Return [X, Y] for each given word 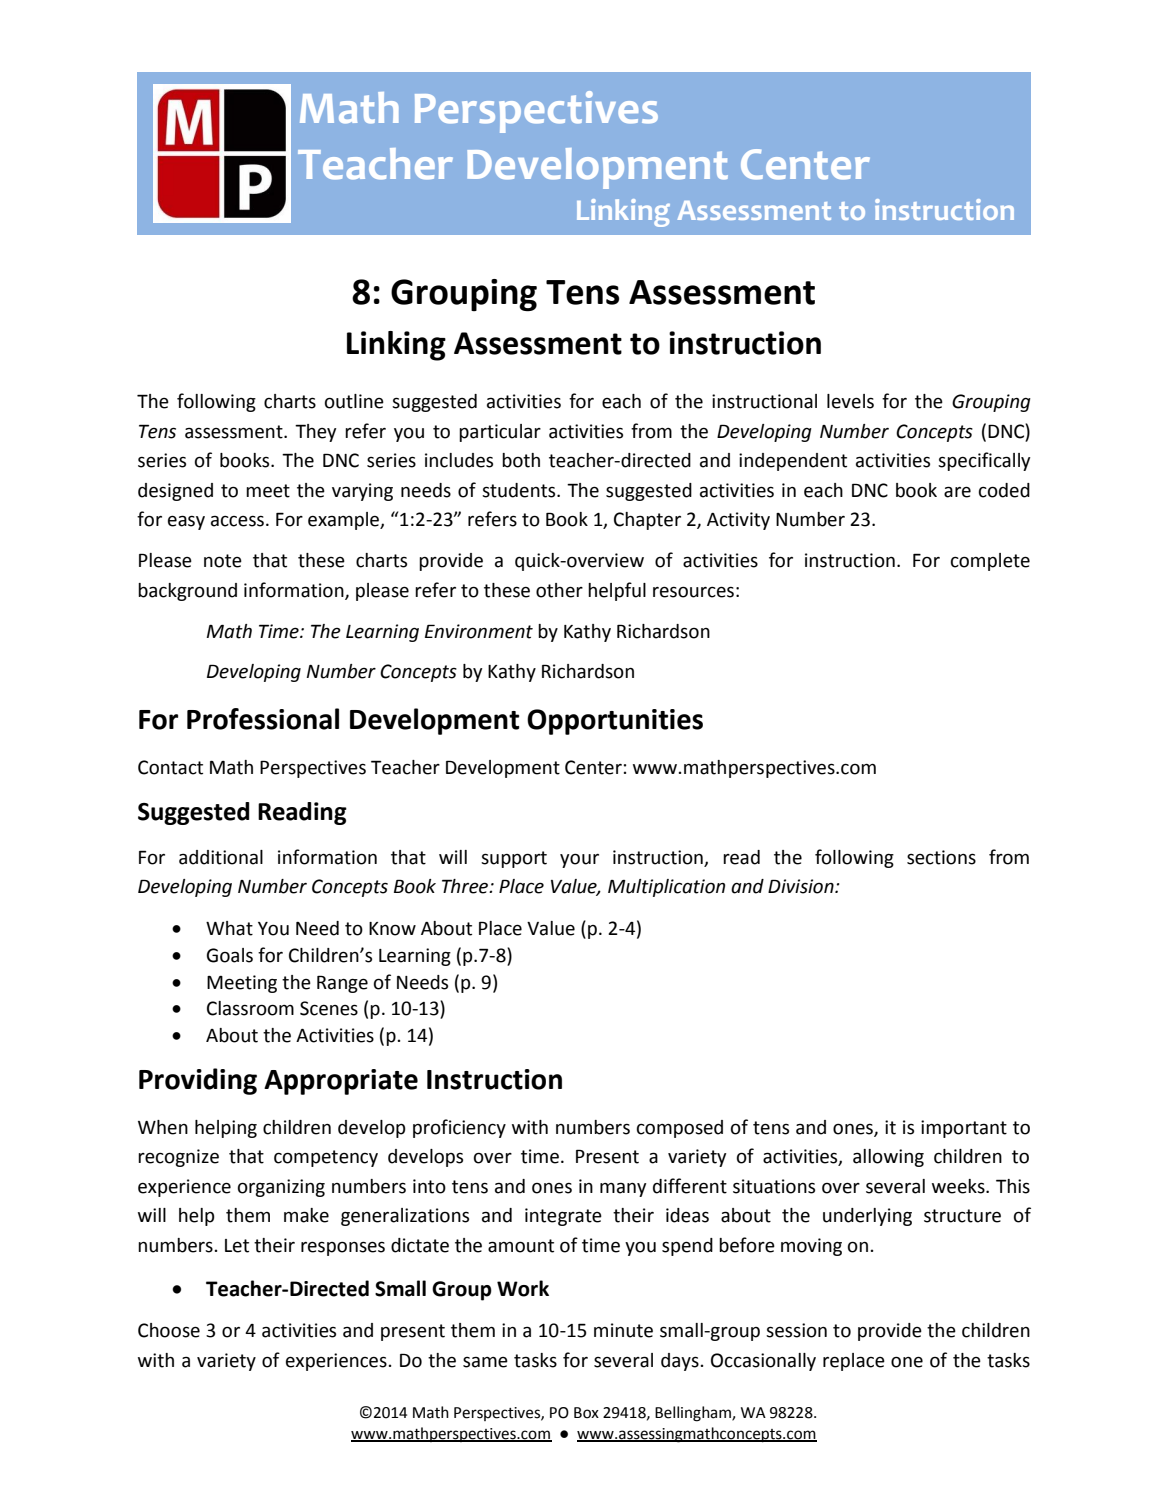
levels [850, 401]
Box [586, 1413]
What [229, 928]
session [796, 1330]
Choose [169, 1330]
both [521, 460]
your [579, 860]
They [315, 433]
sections [941, 857]
